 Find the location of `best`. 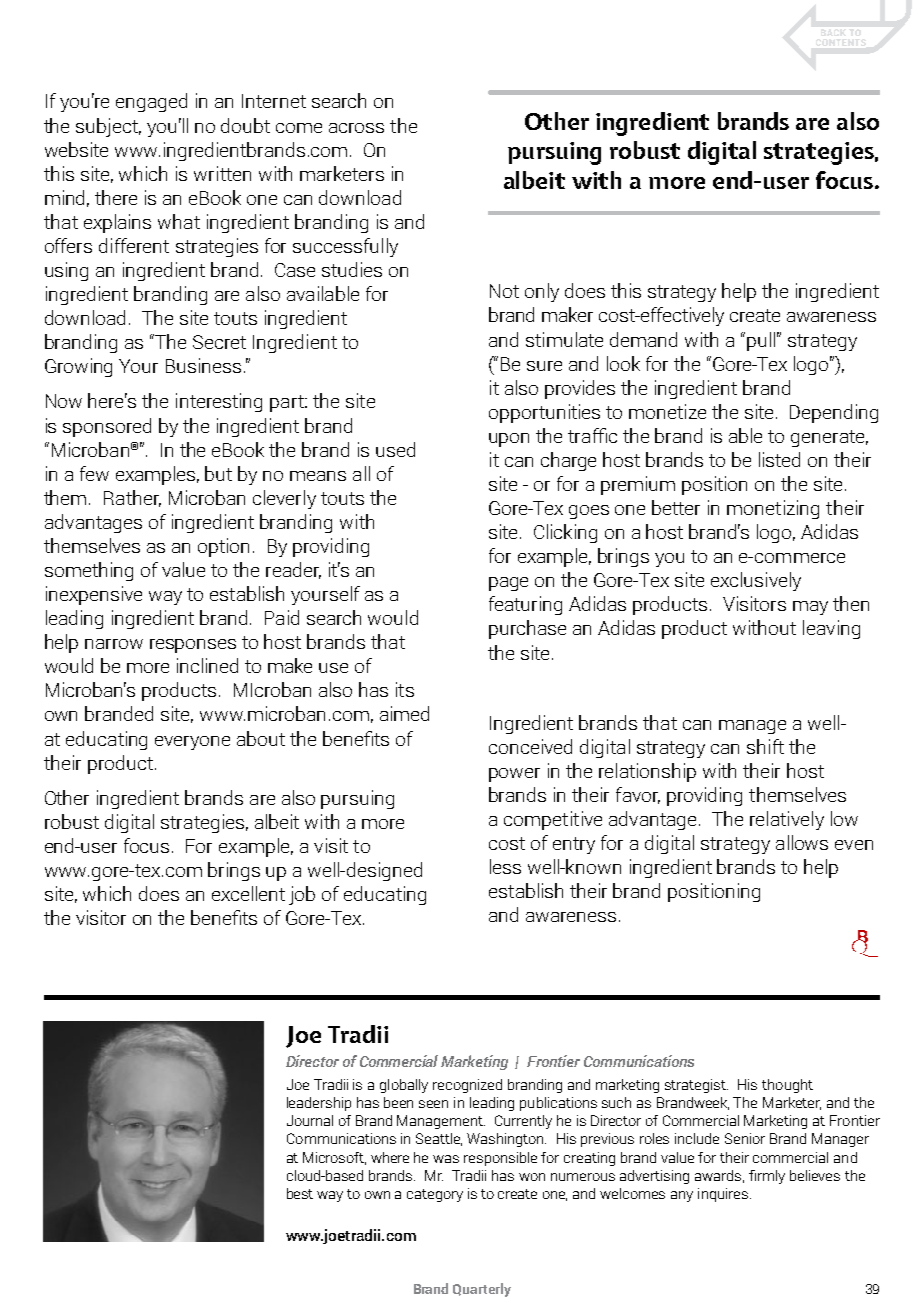

best is located at coordinates (300, 1193).
